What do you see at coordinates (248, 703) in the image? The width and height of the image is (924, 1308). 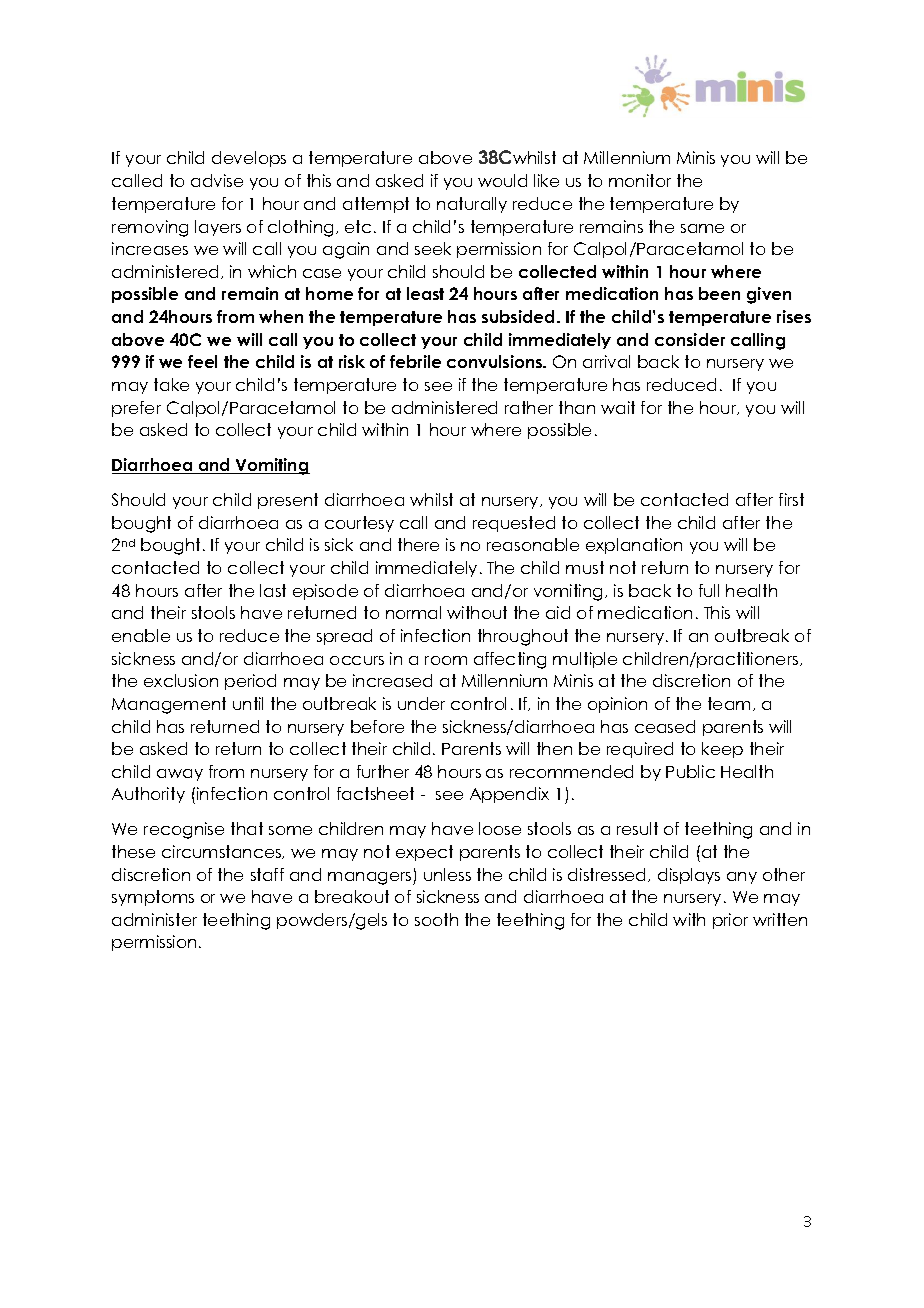 I see `until` at bounding box center [248, 703].
